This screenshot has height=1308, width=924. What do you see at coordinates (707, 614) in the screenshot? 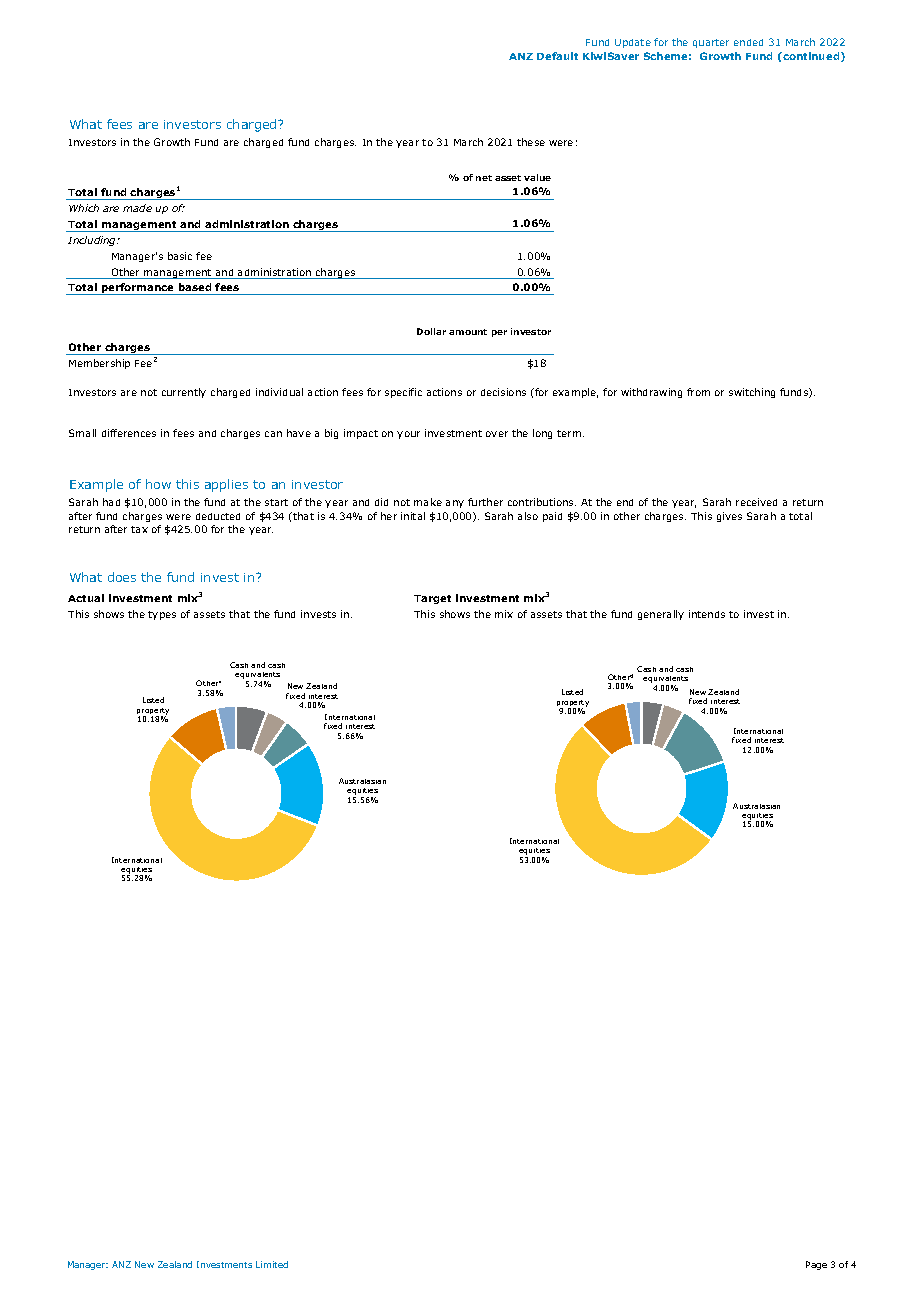
I see `intends` at bounding box center [707, 614].
